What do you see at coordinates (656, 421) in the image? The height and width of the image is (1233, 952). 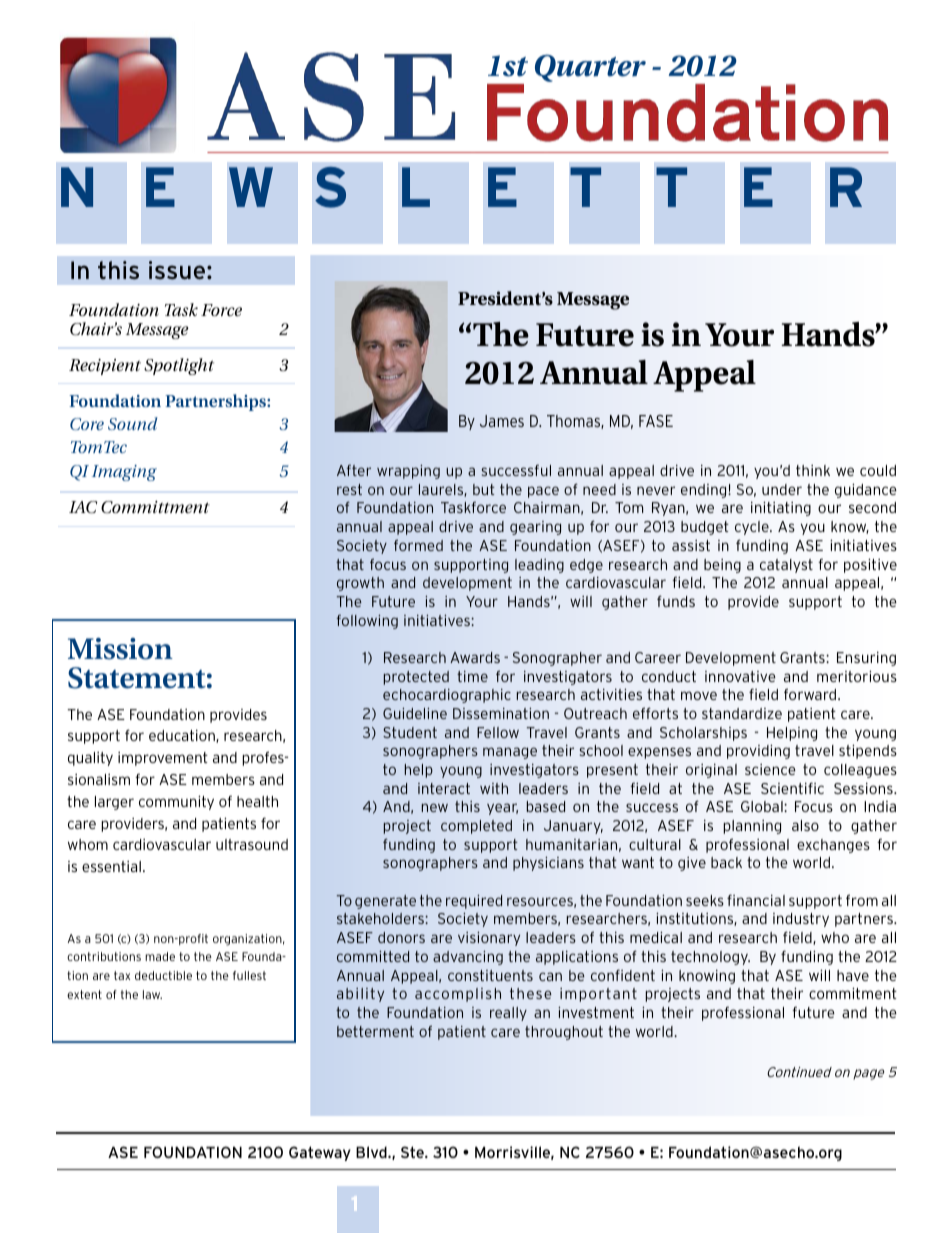 I see `FASE` at bounding box center [656, 421].
